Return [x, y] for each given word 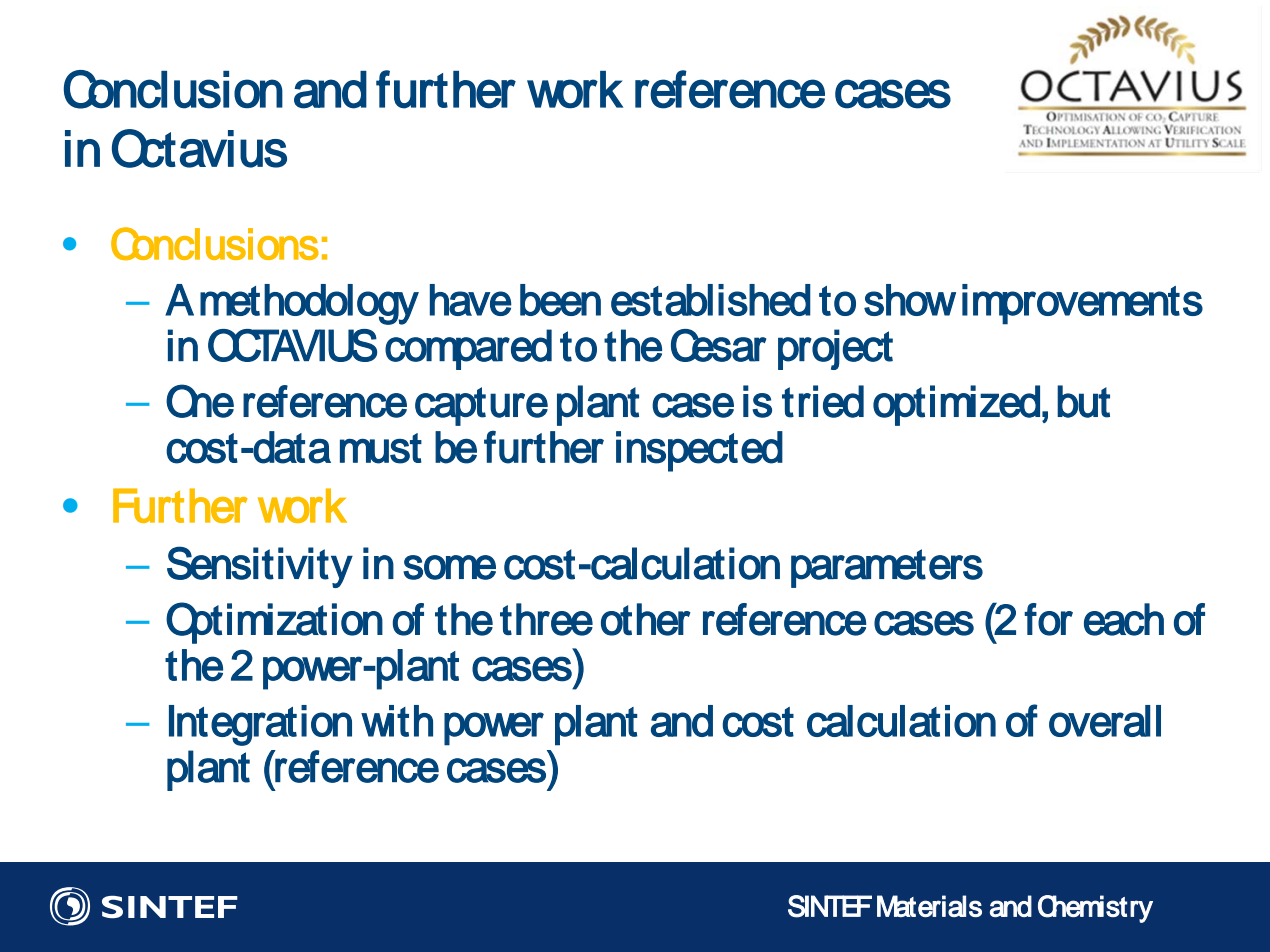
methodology [309, 304]
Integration [260, 725]
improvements [1082, 304]
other [646, 619]
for [1048, 619]
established [711, 300]
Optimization [274, 623]
